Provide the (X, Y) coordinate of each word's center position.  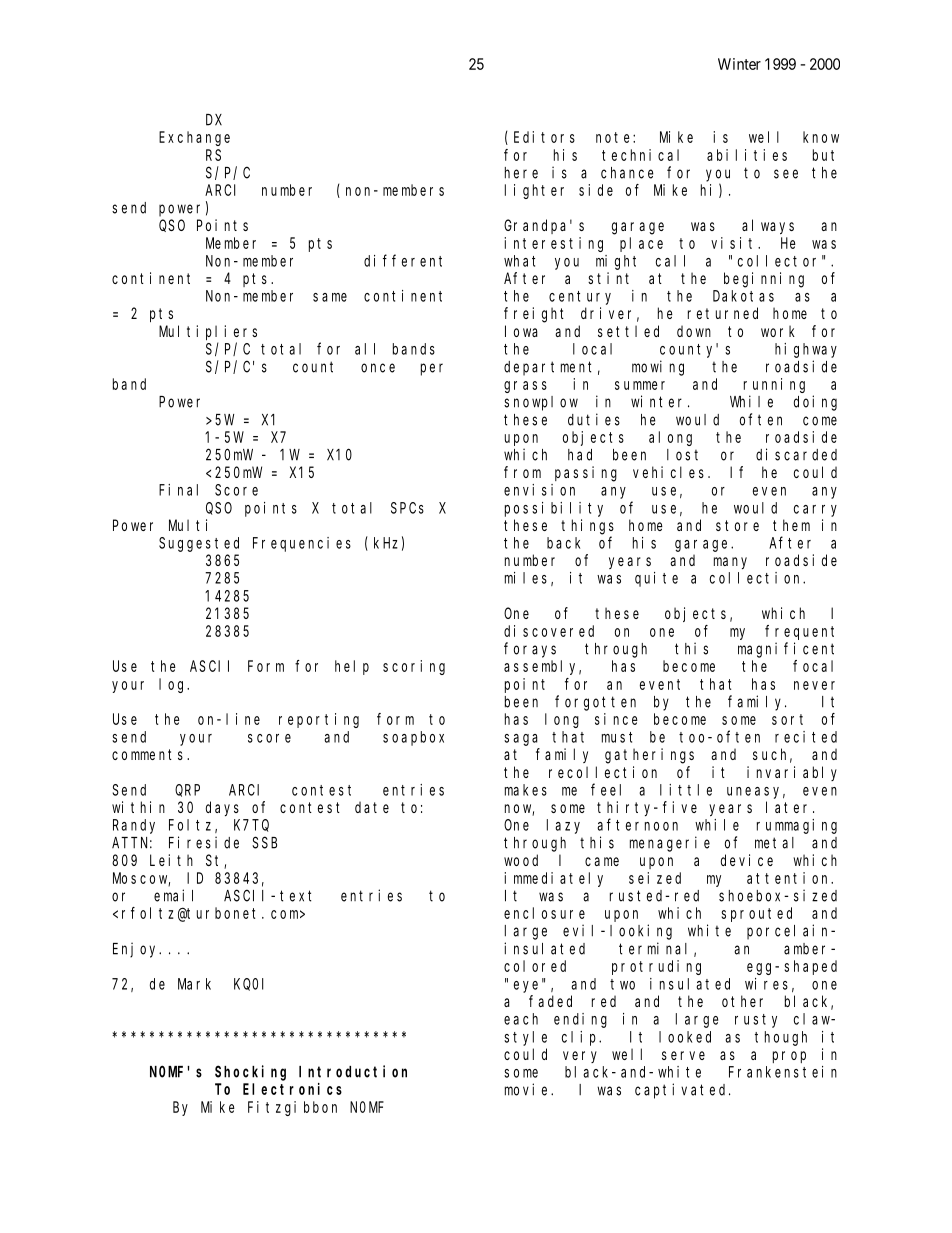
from (522, 472)
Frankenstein (783, 1072)
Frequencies (302, 544)
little (686, 790)
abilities (747, 155)
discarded (796, 454)
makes (526, 790)
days (222, 808)
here (521, 173)
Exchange (194, 138)
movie (528, 1089)
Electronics (292, 1089)
